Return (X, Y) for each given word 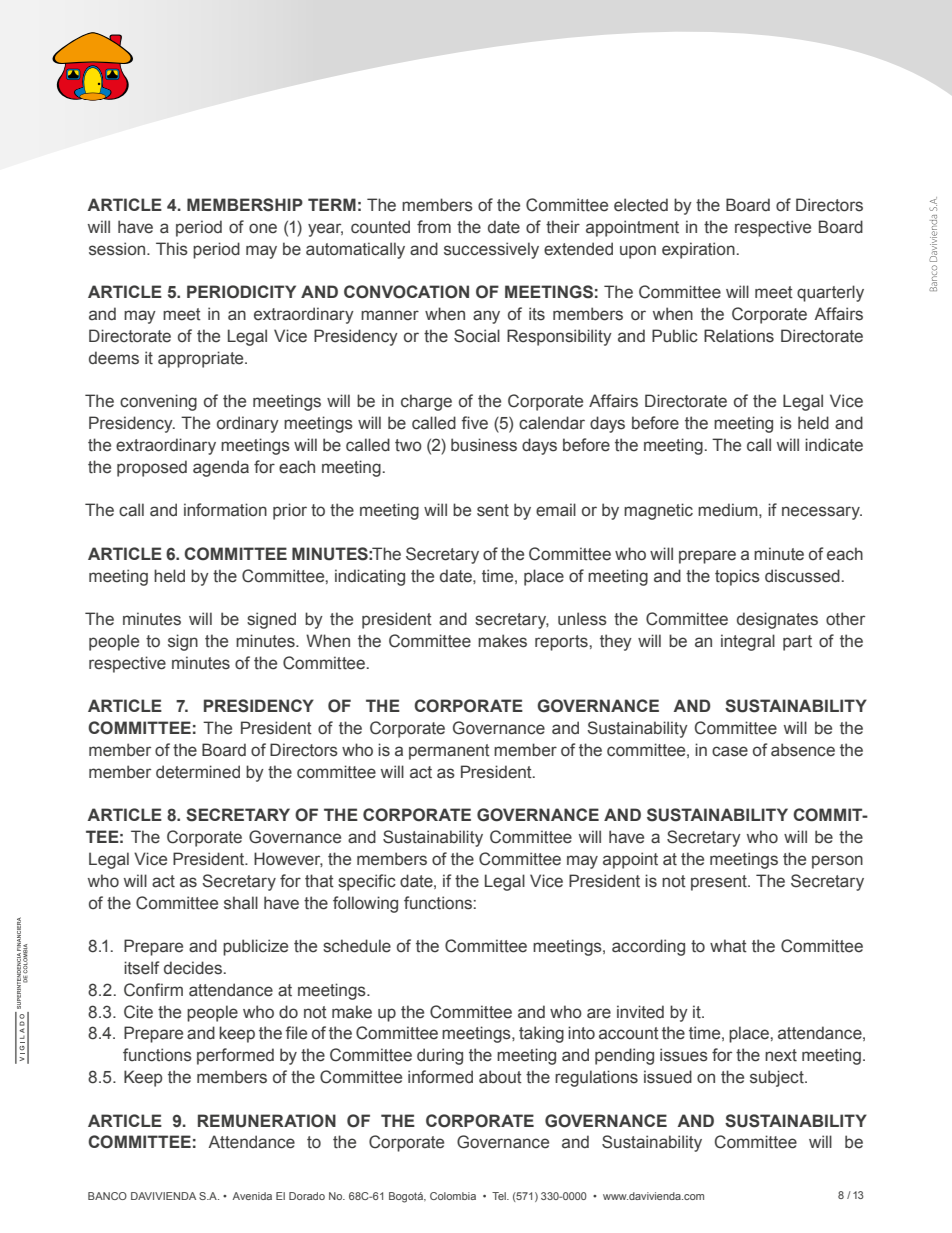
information (225, 510)
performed (235, 1056)
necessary (822, 513)
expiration (698, 250)
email (556, 510)
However (288, 859)
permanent (449, 752)
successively (491, 250)
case (730, 751)
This (172, 249)
